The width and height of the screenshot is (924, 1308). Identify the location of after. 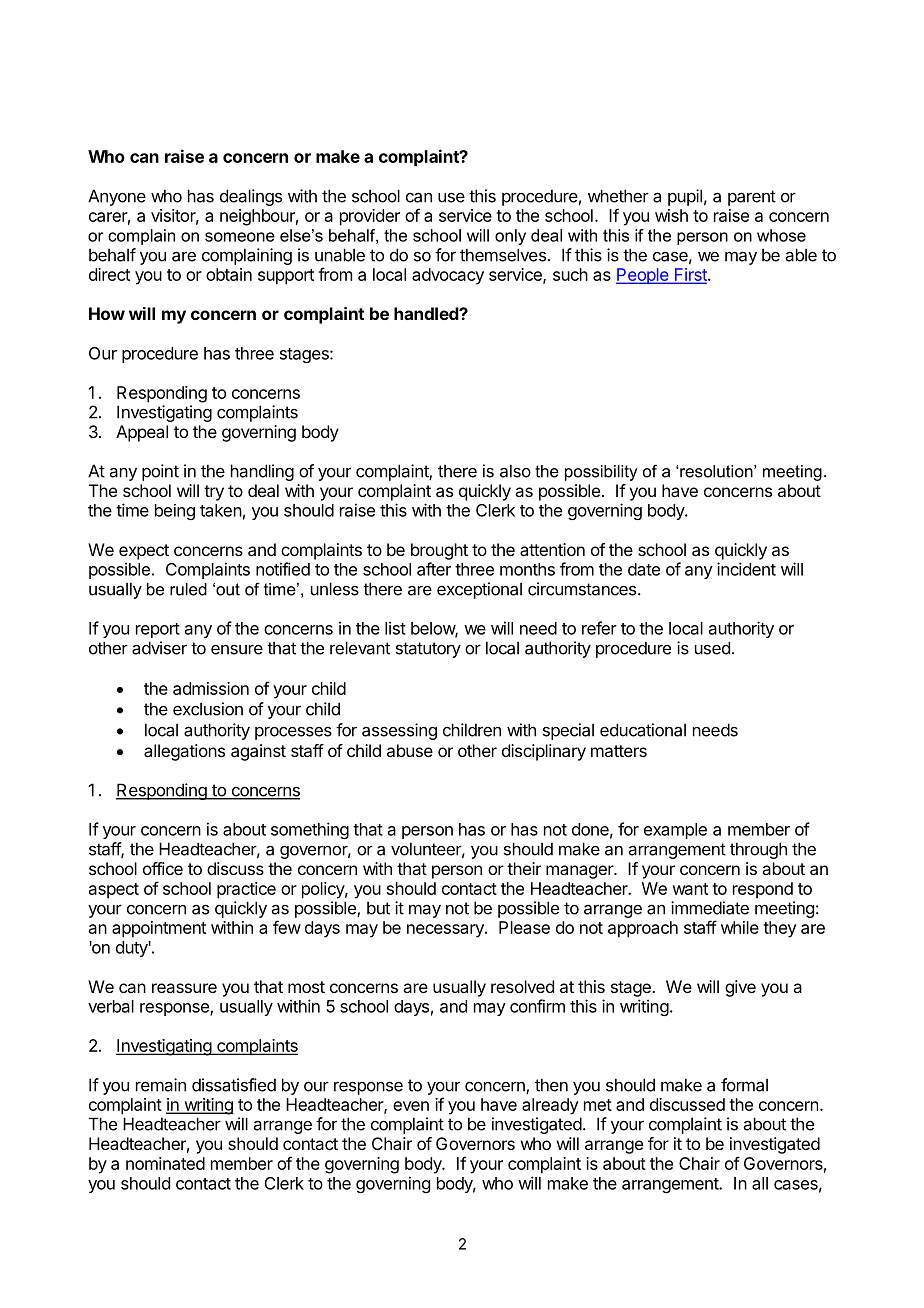
(434, 569).
